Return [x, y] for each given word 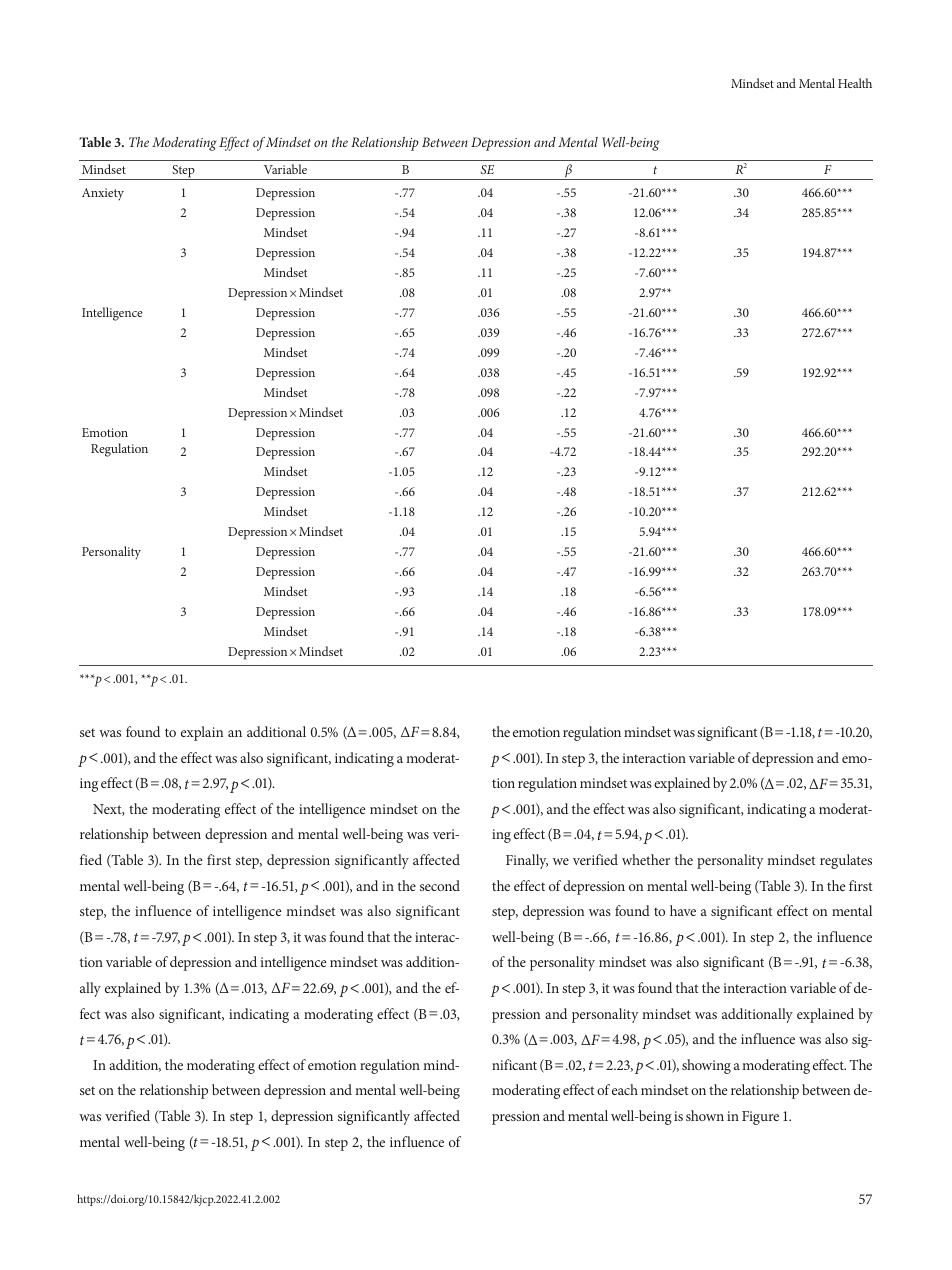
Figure [760, 1118]
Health [855, 83]
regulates [846, 861]
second [440, 885]
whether [646, 859]
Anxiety [103, 194]
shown [705, 1115]
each [625, 1089]
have [683, 910]
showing [706, 1066]
